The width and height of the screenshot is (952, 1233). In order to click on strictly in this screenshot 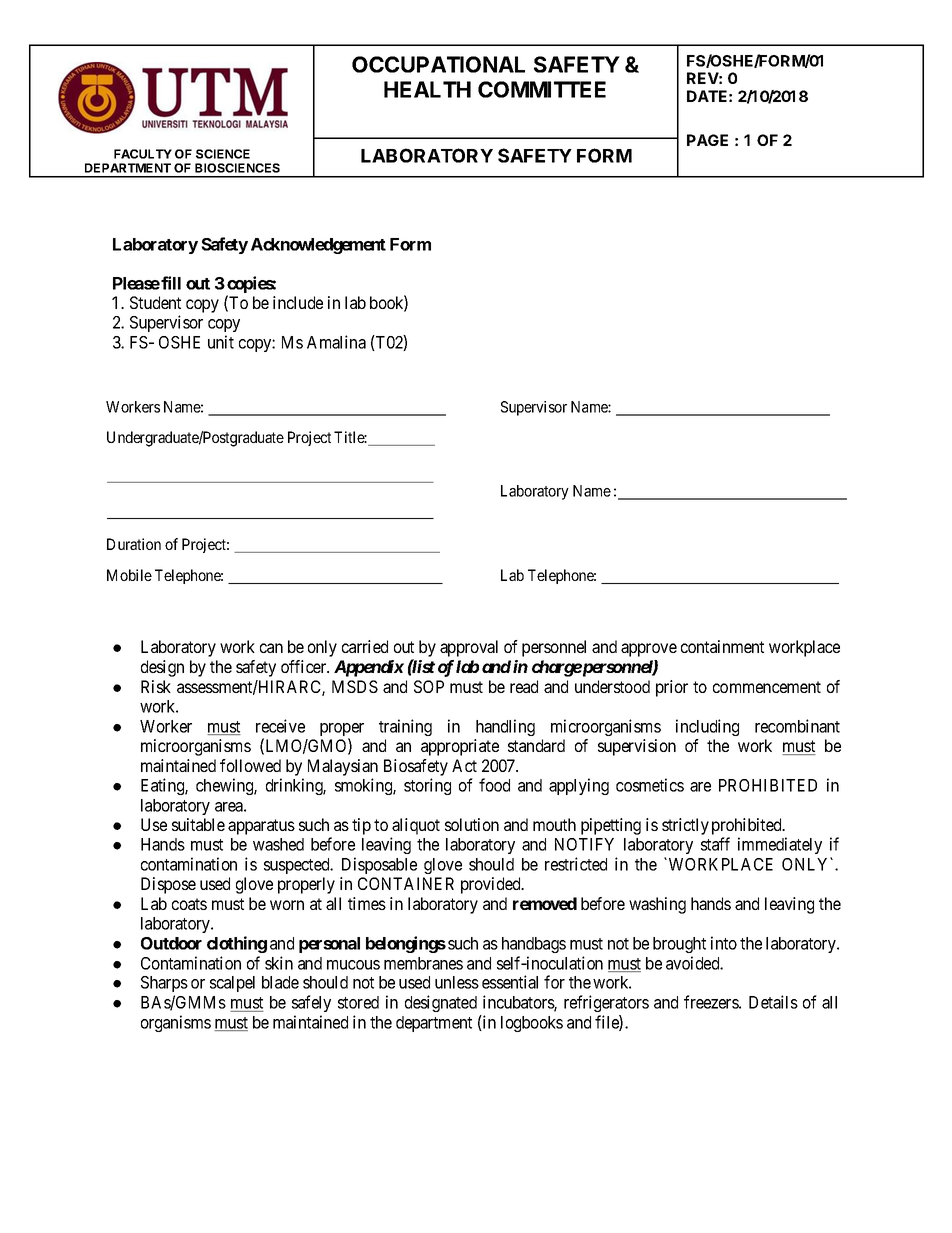, I will do `click(685, 826)`.
